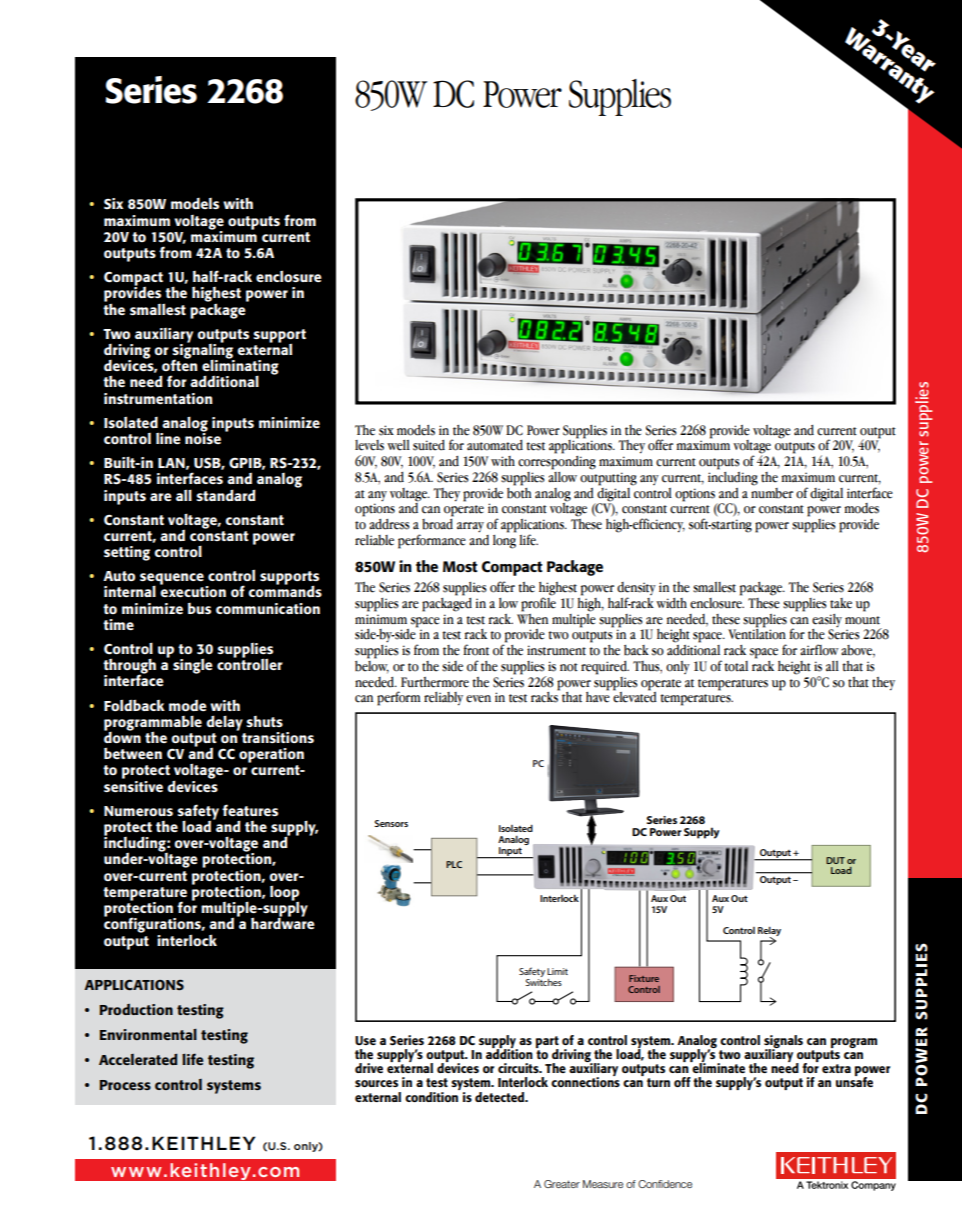  What do you see at coordinates (562, 1184) in the document?
I see `Greater` at bounding box center [562, 1184].
